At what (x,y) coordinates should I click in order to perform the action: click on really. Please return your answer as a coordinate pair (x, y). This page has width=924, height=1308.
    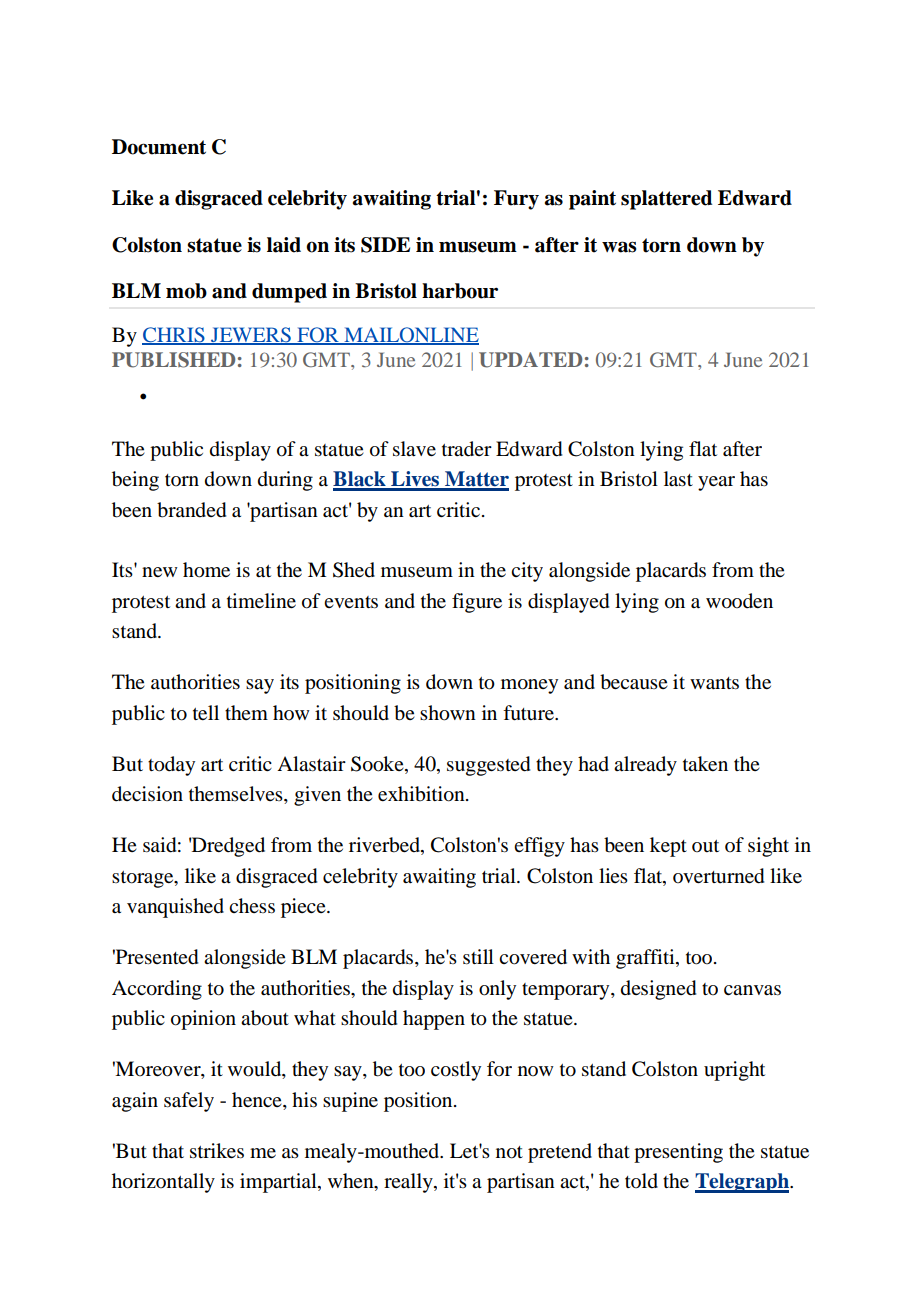
    Looking at the image, I should click on (409, 1183).
